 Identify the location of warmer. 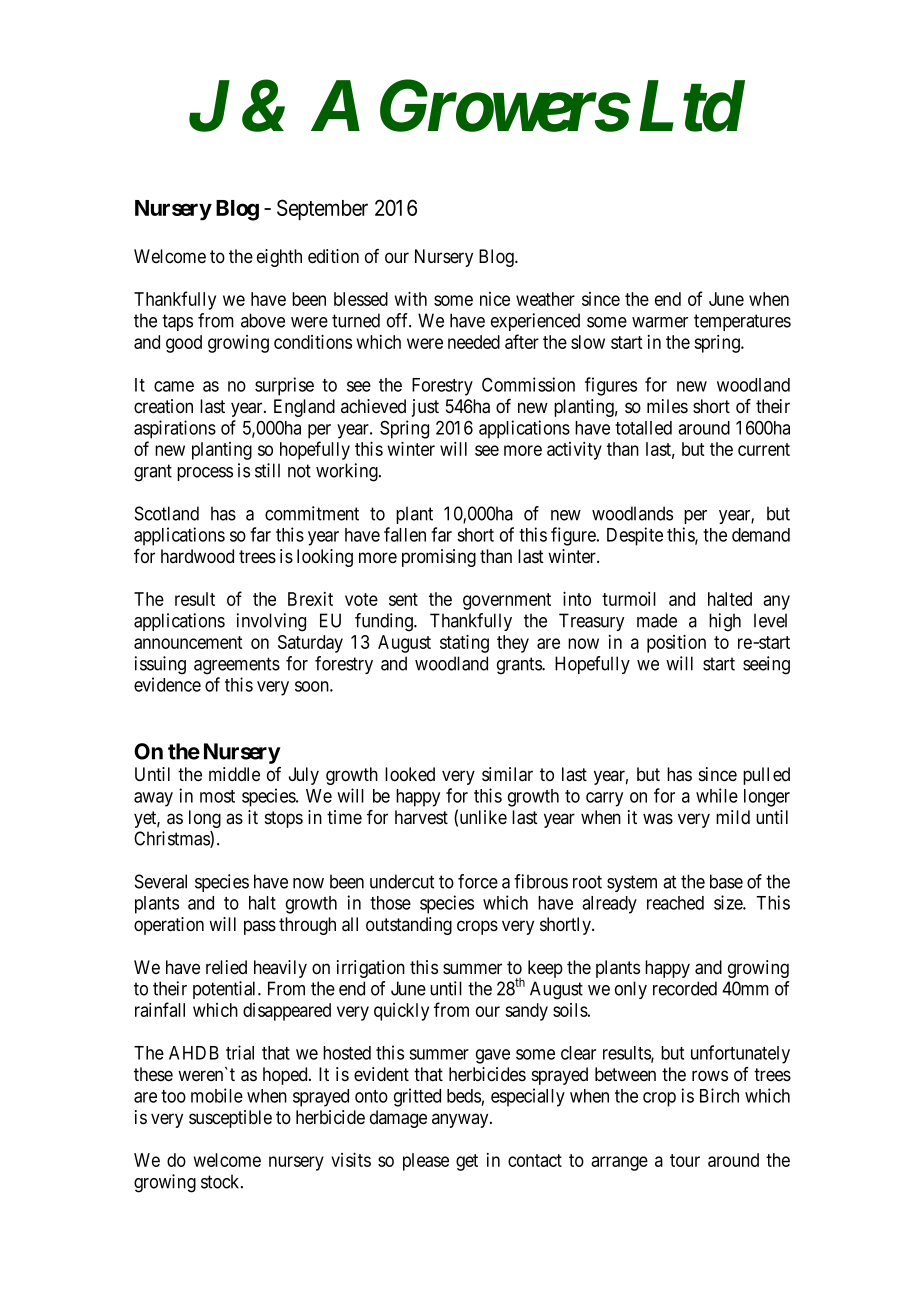
(660, 322).
